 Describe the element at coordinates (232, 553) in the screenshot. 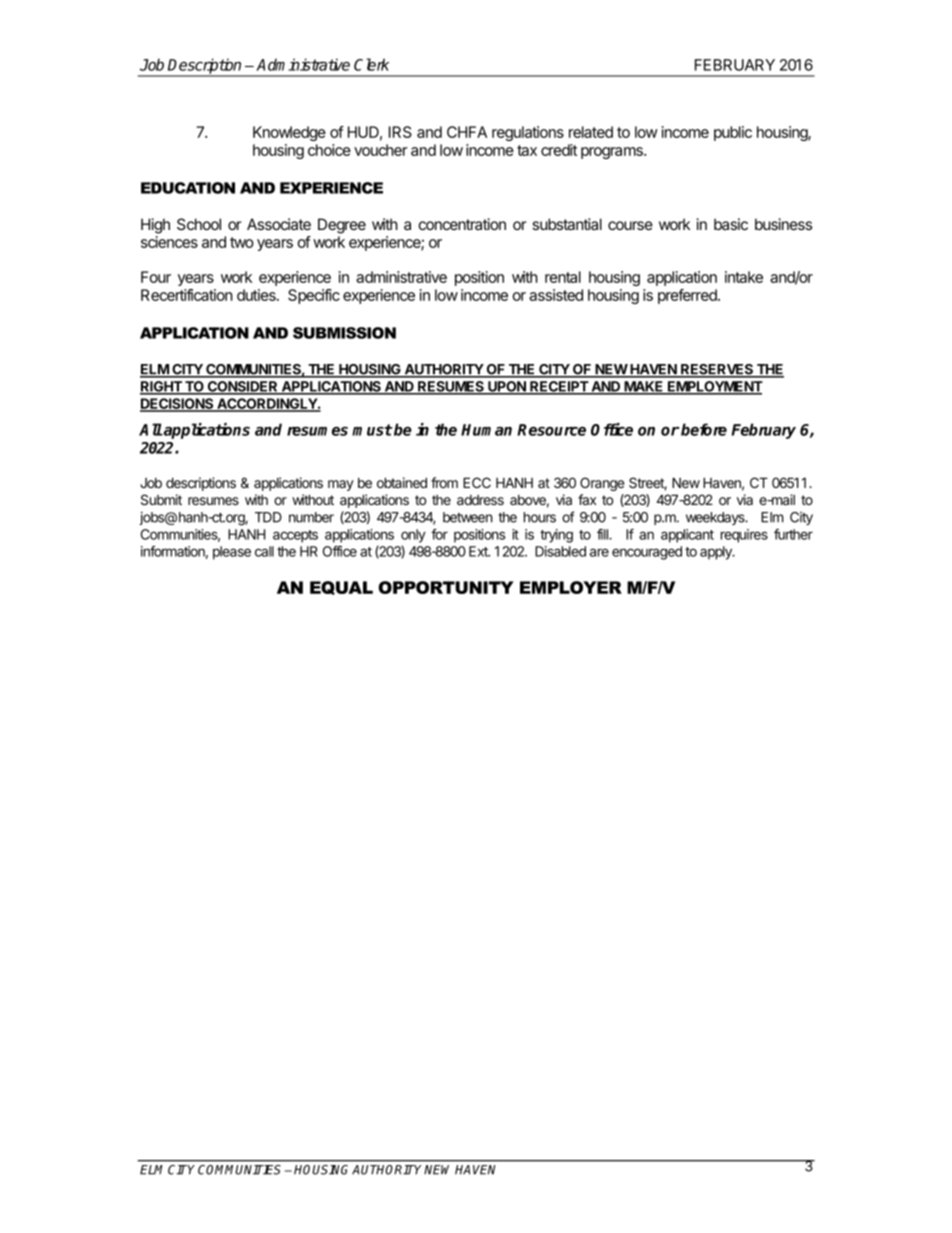

I see `please` at that location.
